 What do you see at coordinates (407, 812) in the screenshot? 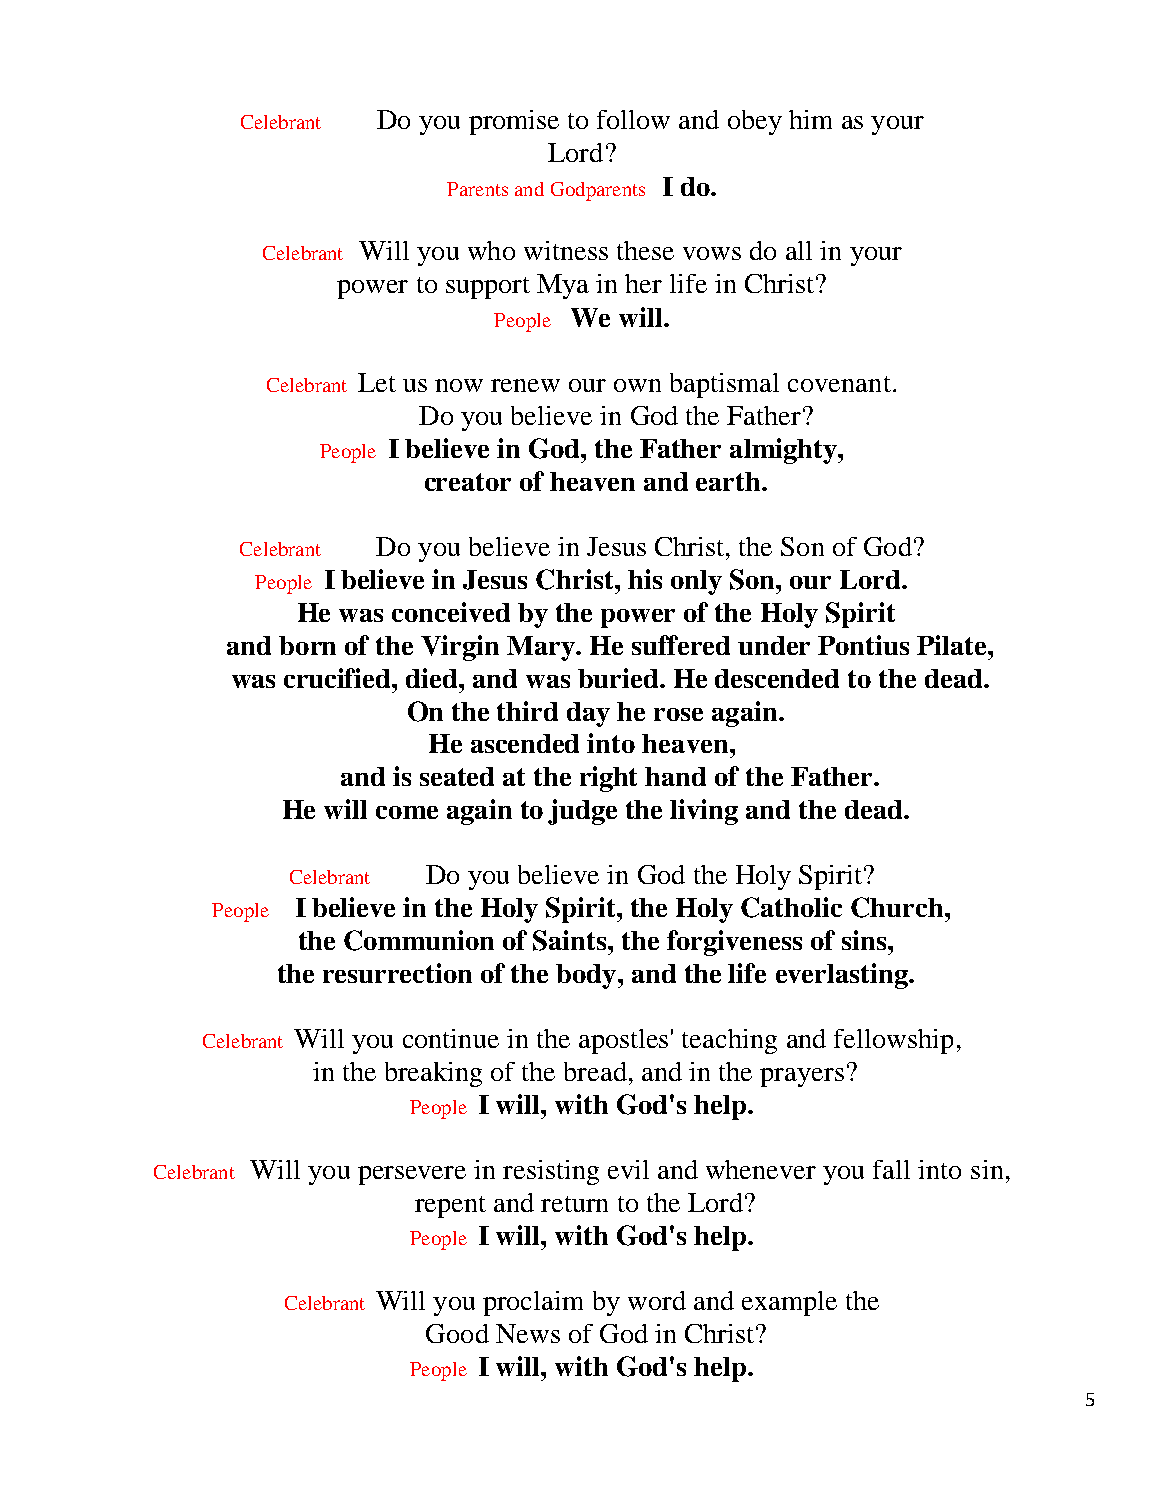
I see `come` at bounding box center [407, 812].
